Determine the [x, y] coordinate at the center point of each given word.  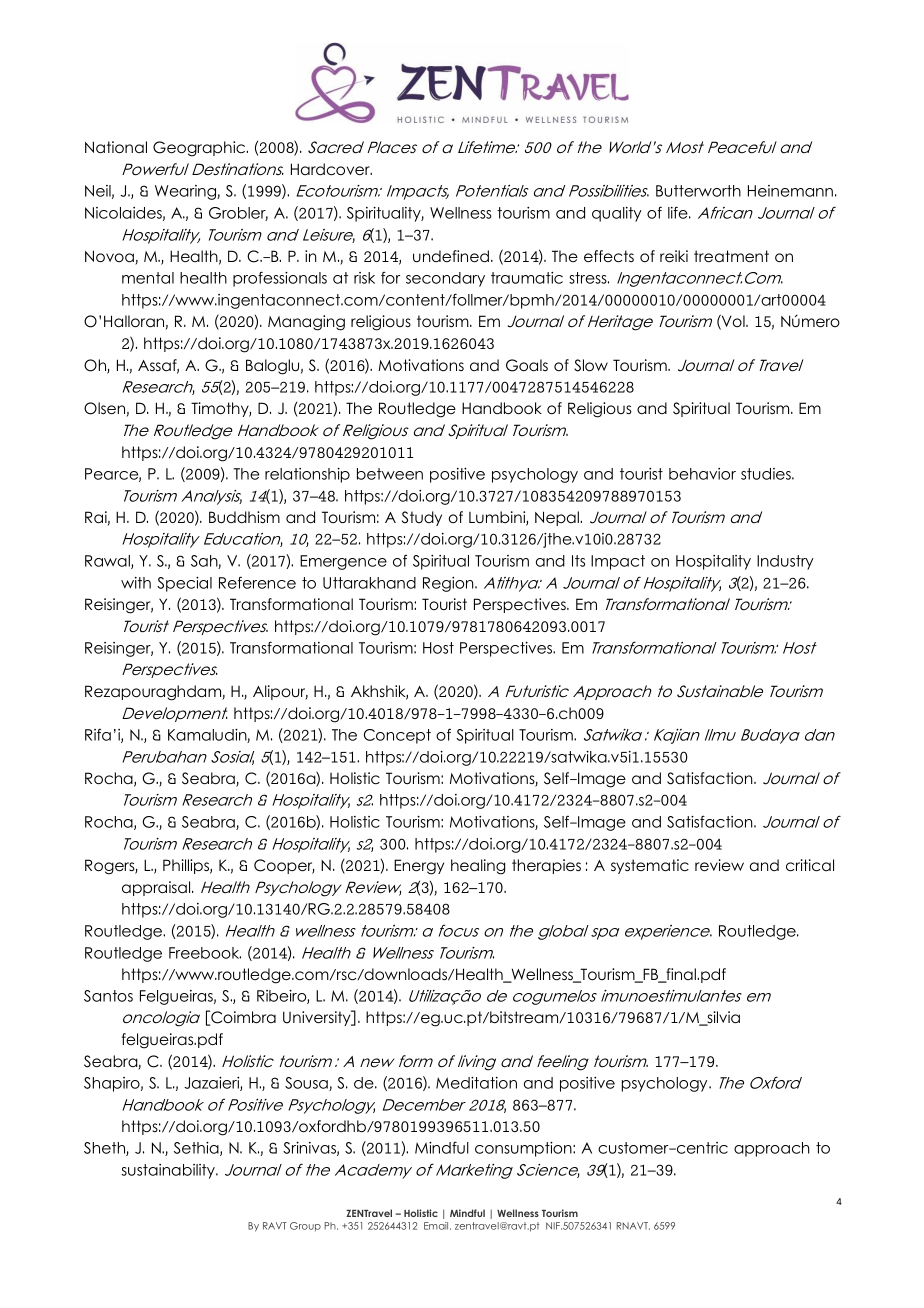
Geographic [200, 149]
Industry [785, 562]
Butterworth [698, 191]
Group [305, 1227]
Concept [397, 736]
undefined [451, 256]
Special [184, 584]
